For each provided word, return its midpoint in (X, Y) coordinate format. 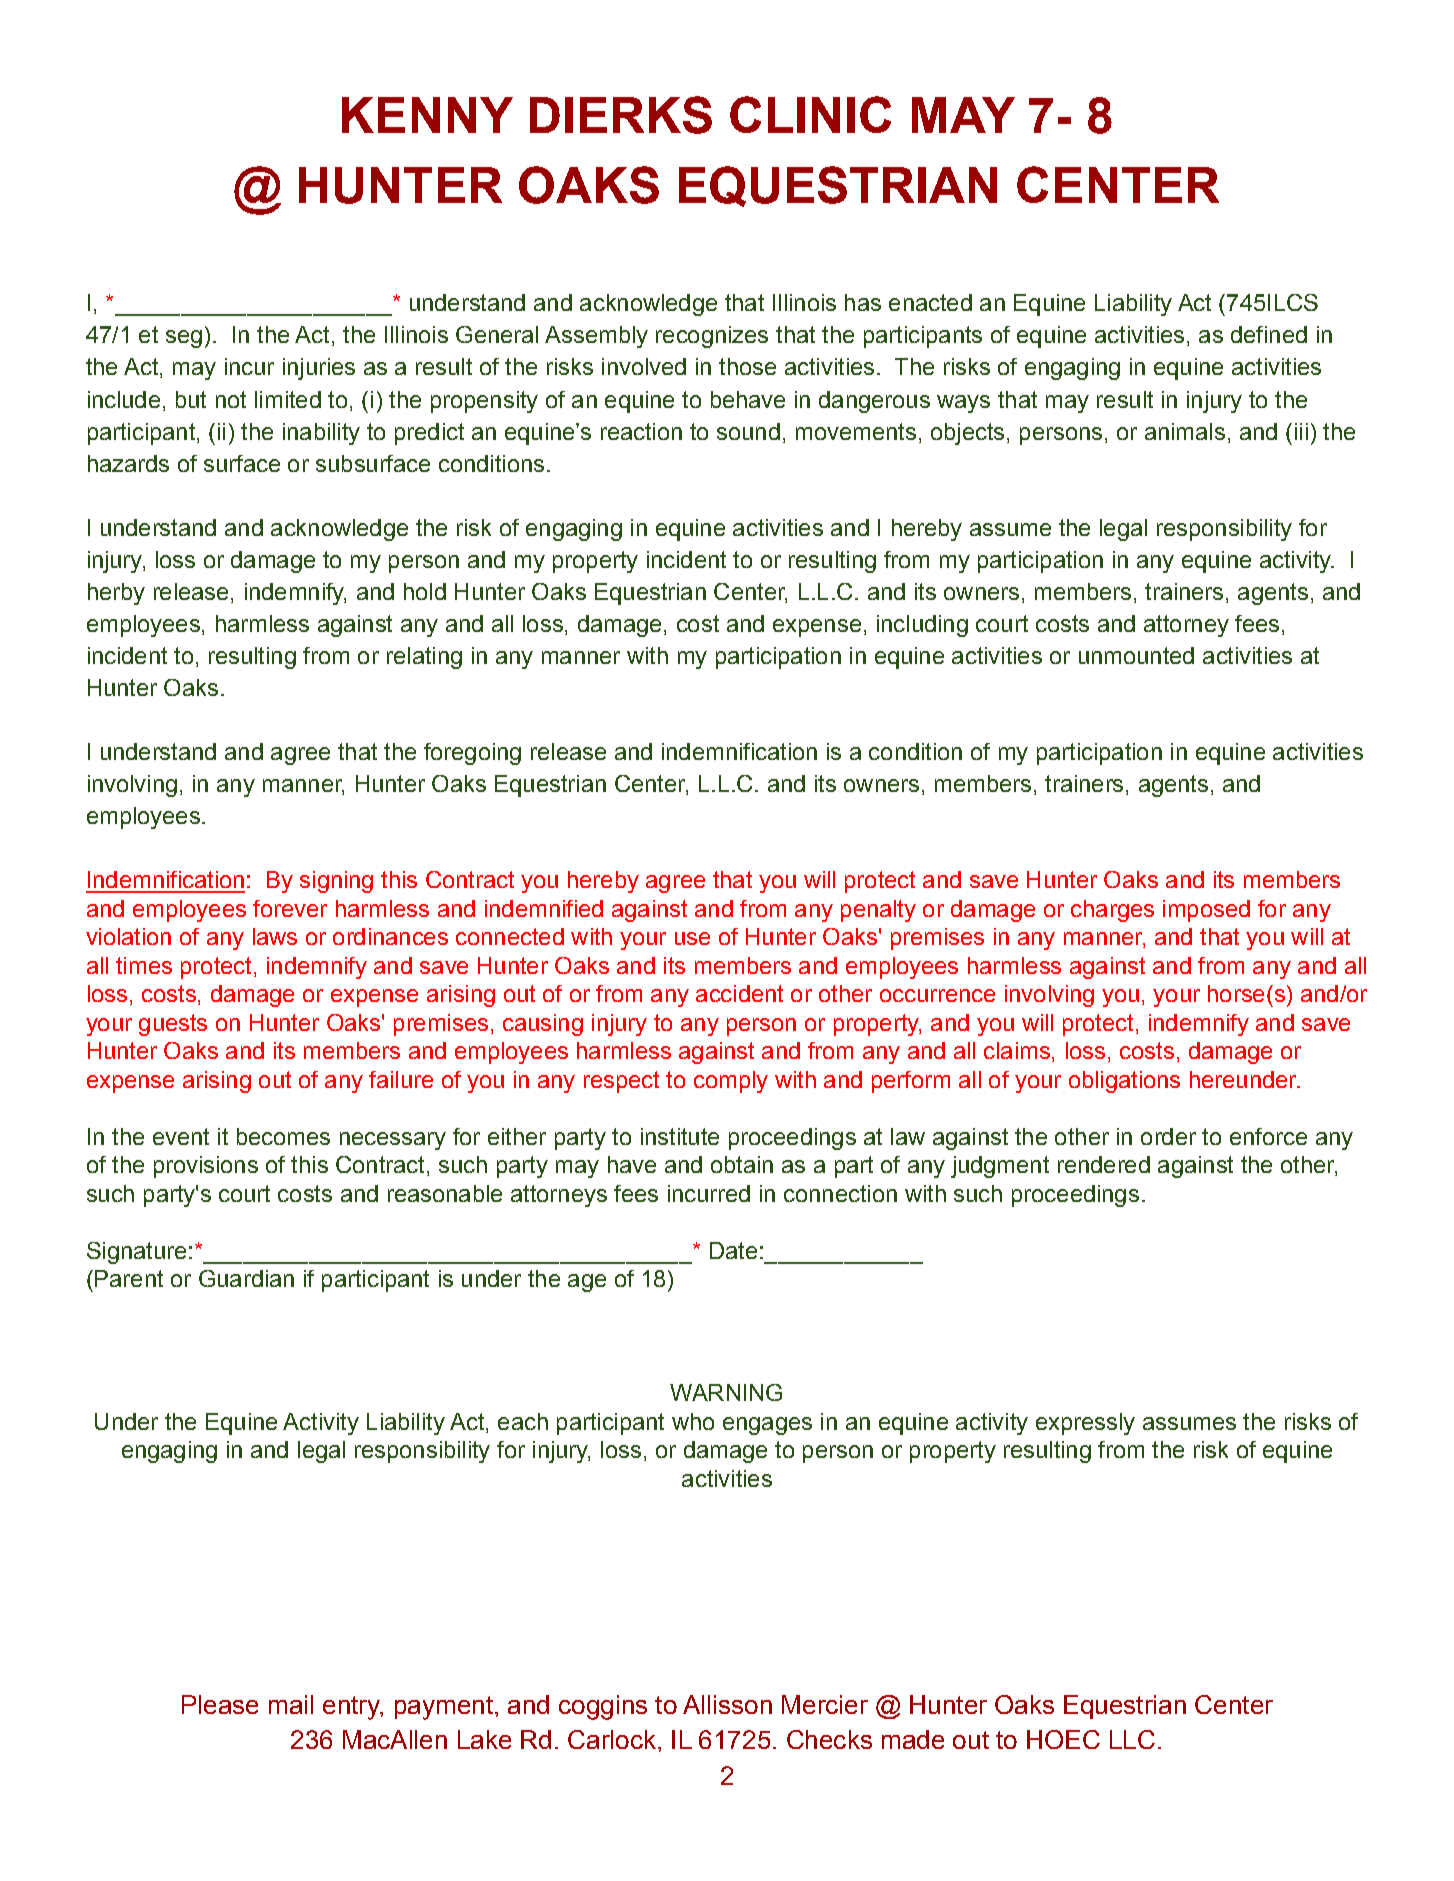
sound (748, 431)
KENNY (427, 115)
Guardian (246, 1278)
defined (1269, 334)
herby (116, 594)
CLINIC (810, 114)
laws (275, 936)
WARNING (726, 1392)
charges (1112, 911)
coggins (603, 1707)
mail (291, 1704)
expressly (1085, 1424)
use (692, 938)
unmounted (1136, 655)
